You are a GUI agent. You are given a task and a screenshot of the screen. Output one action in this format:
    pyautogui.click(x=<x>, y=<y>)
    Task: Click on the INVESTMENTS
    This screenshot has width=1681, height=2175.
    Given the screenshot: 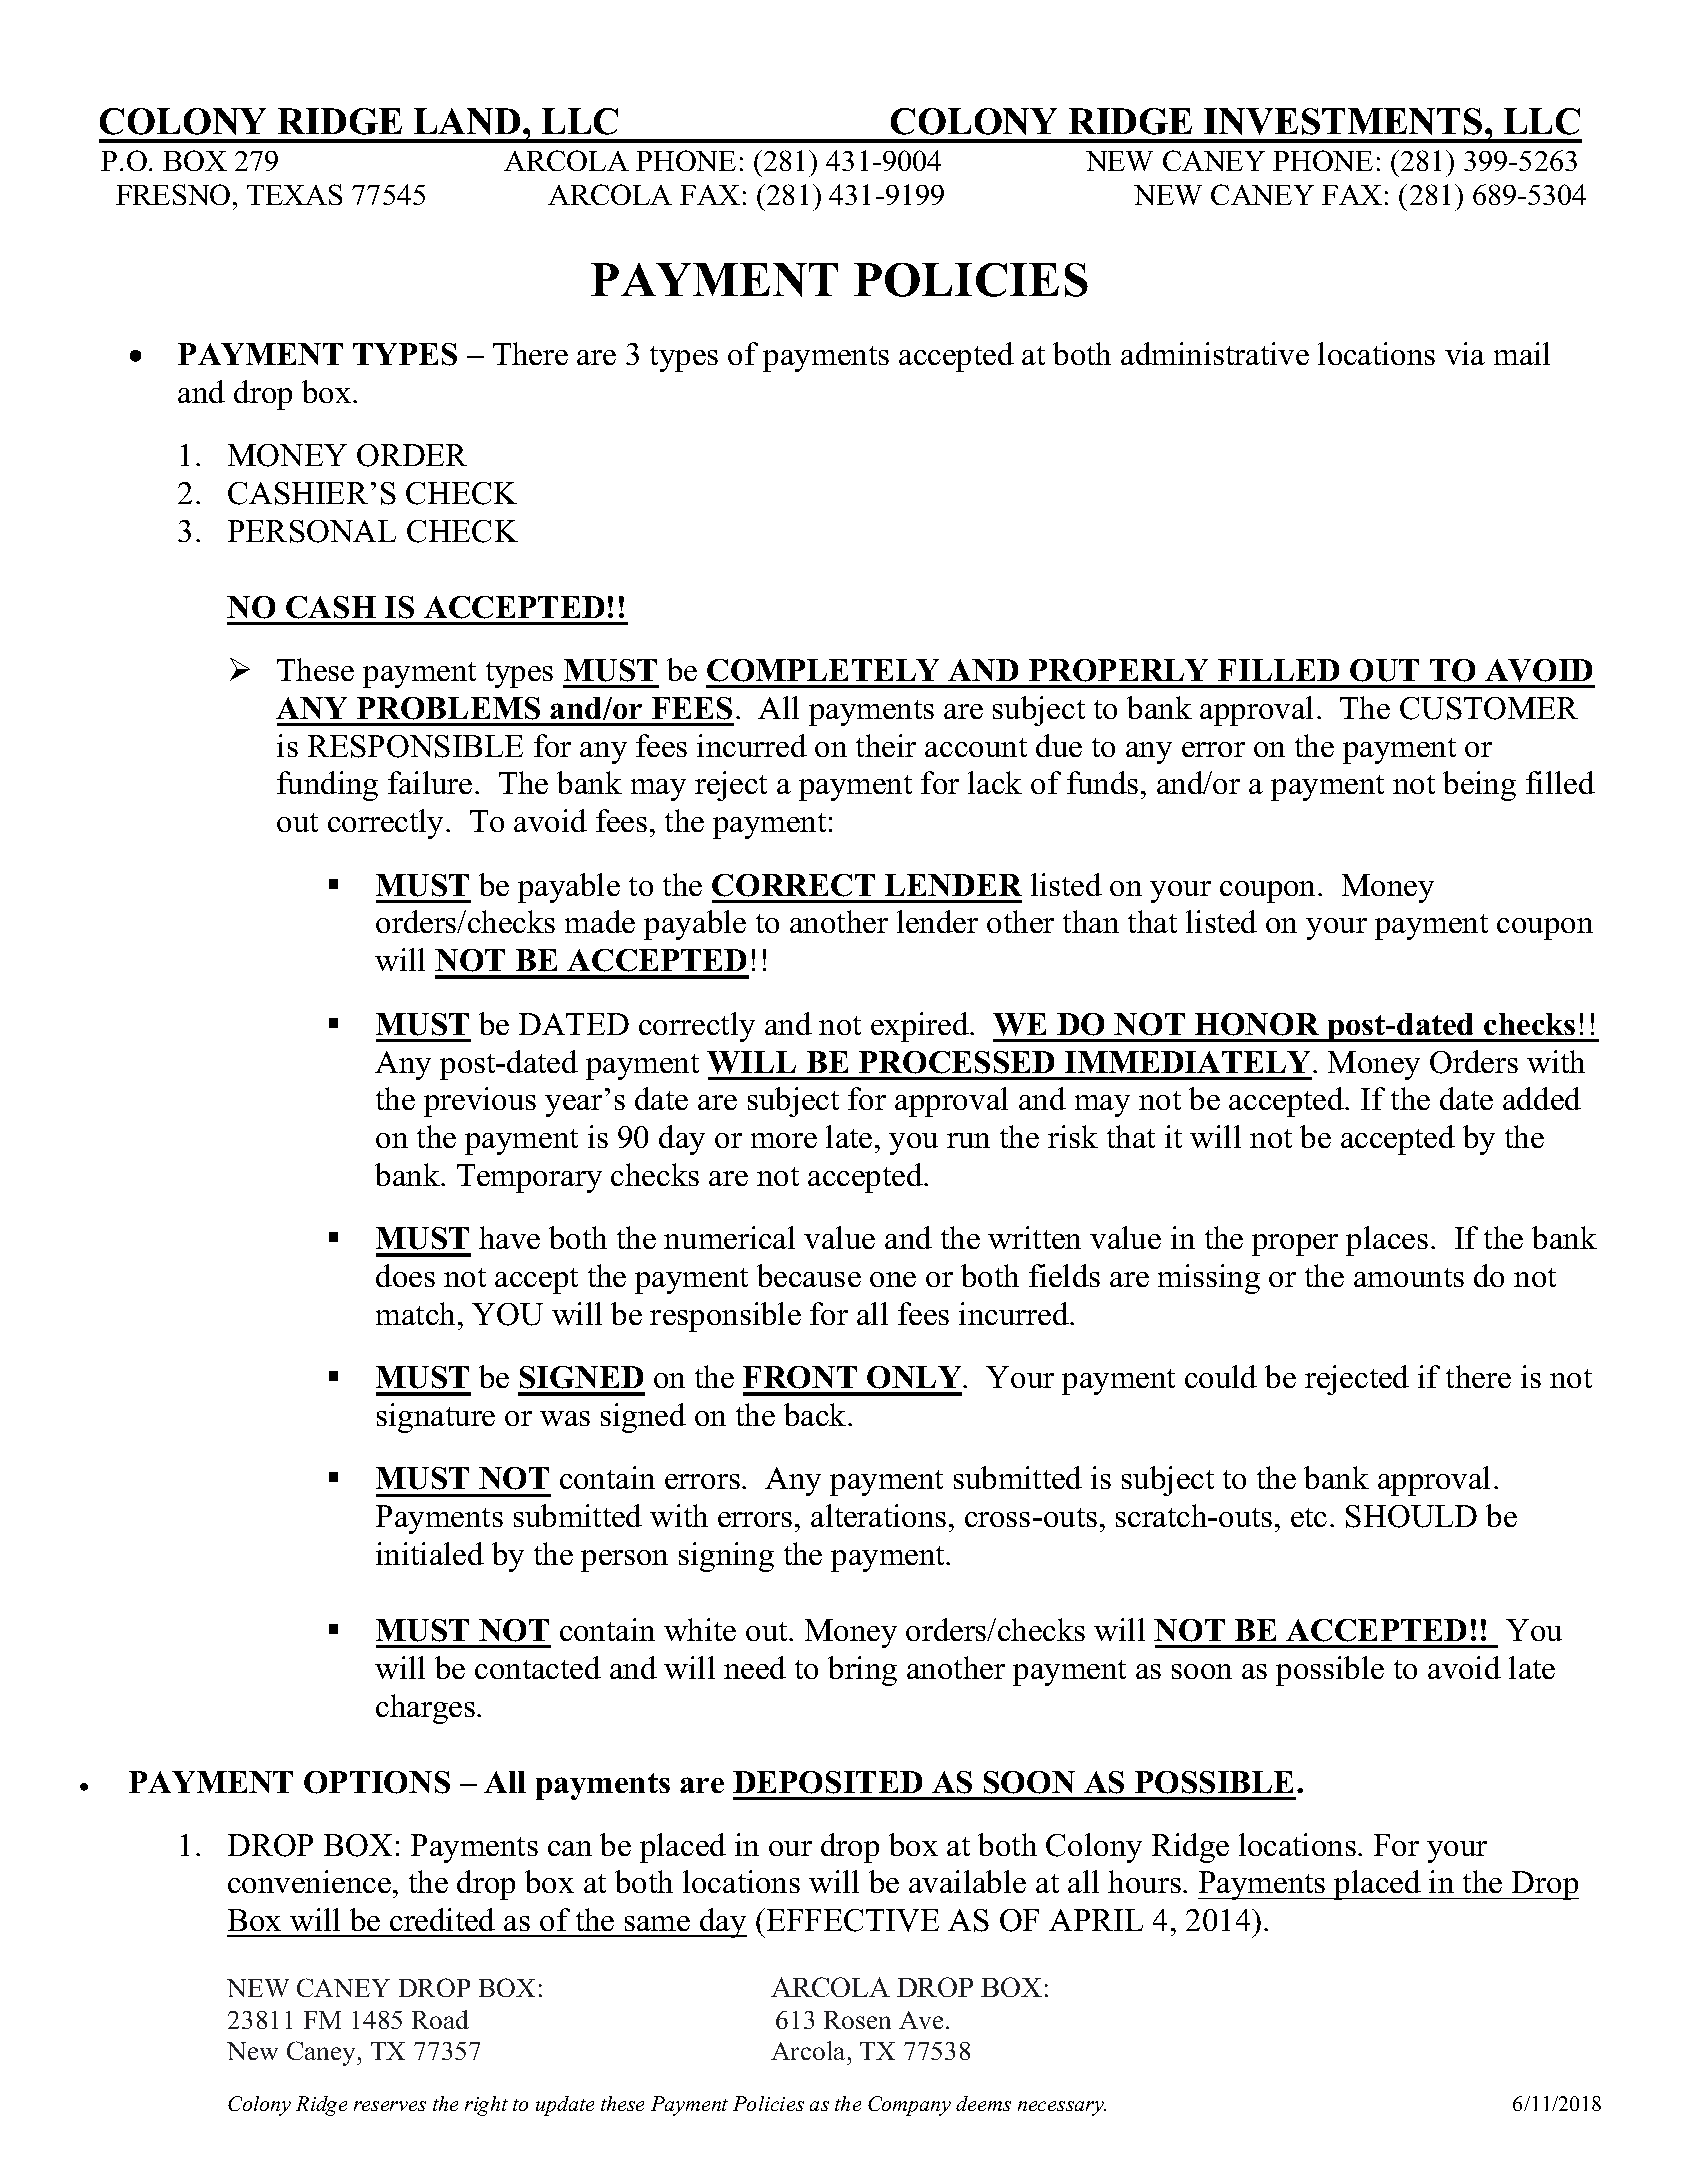 What is the action you would take?
    pyautogui.click(x=1343, y=121)
